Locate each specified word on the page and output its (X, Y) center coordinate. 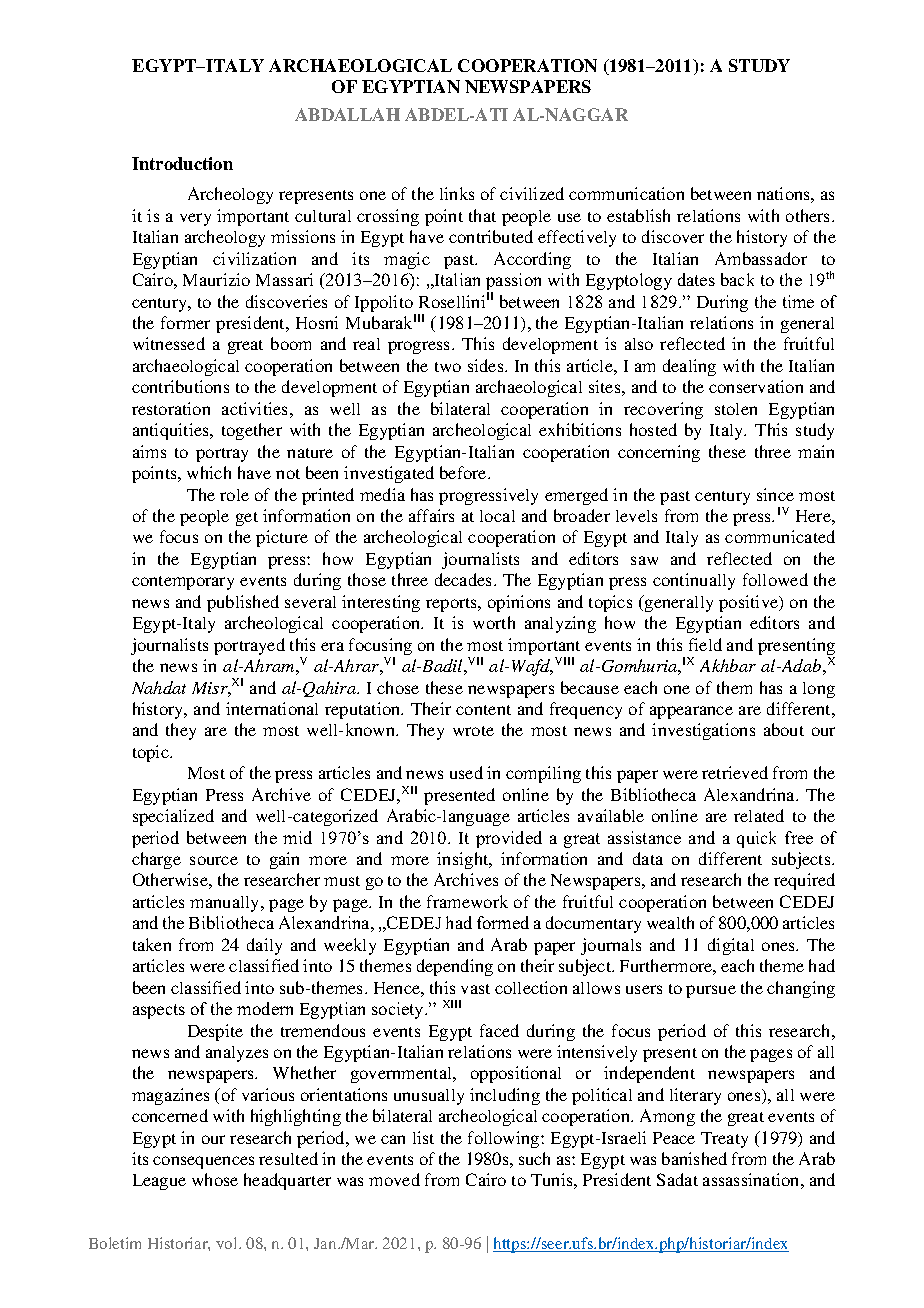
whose (215, 1179)
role (234, 495)
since (775, 494)
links (457, 193)
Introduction (182, 163)
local (497, 516)
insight (464, 860)
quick (756, 839)
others (809, 215)
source (214, 860)
